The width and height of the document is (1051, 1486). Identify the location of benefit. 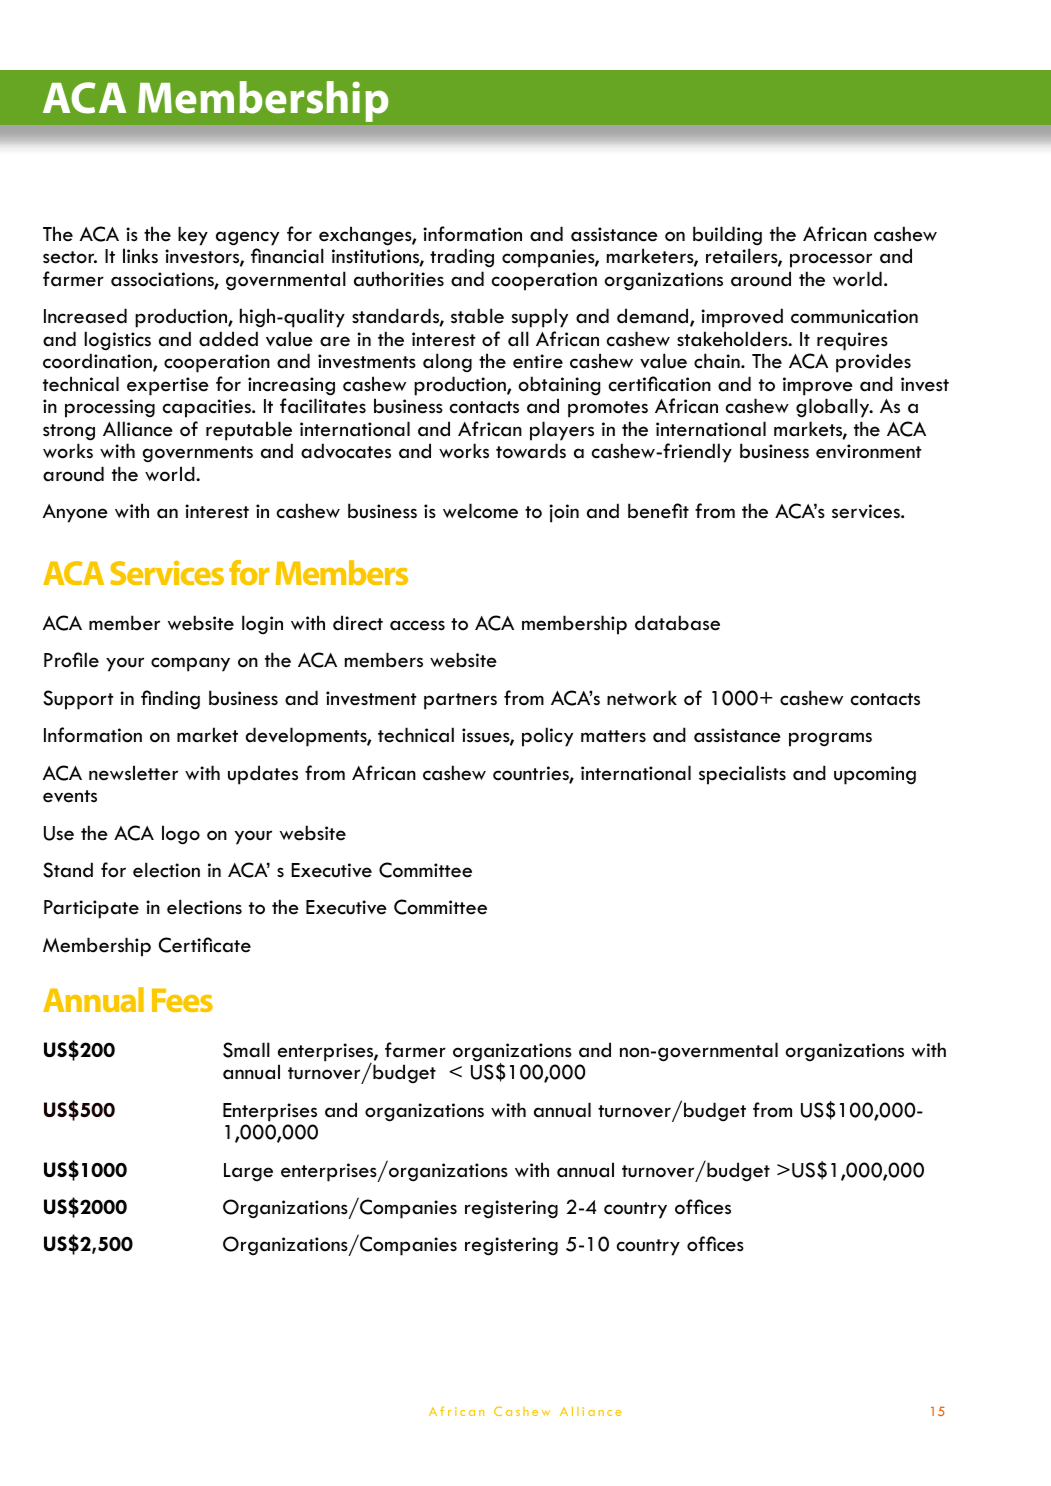
(658, 511).
